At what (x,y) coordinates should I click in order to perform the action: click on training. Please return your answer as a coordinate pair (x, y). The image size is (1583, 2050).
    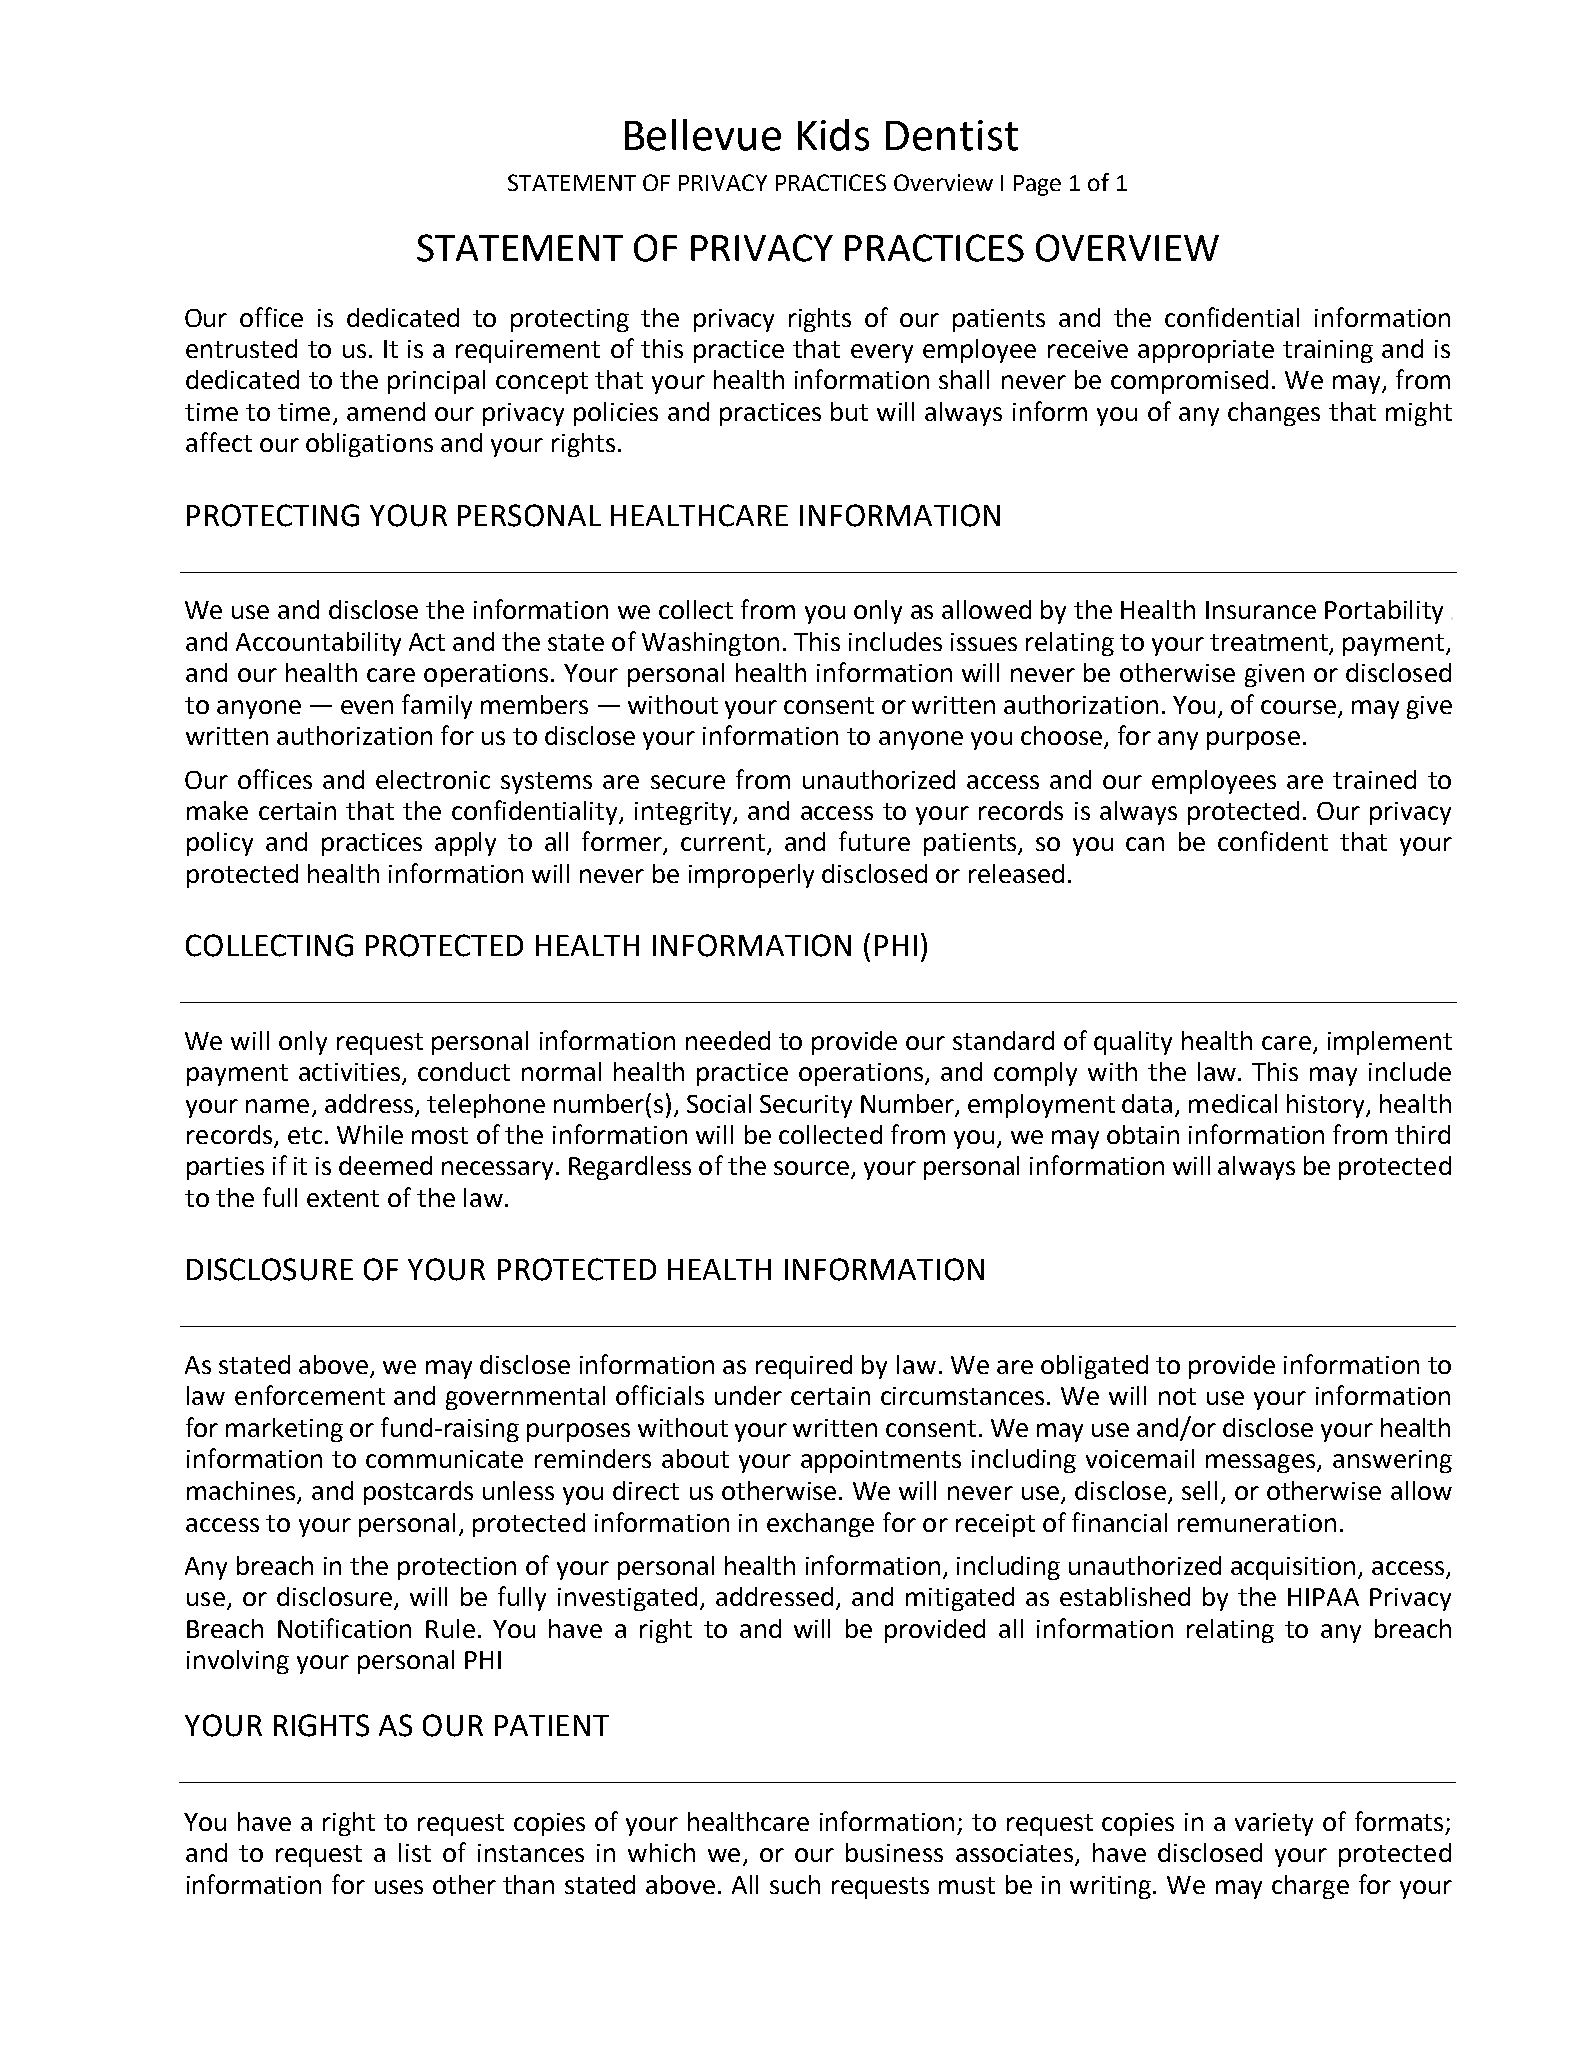
    Looking at the image, I should click on (1328, 351).
